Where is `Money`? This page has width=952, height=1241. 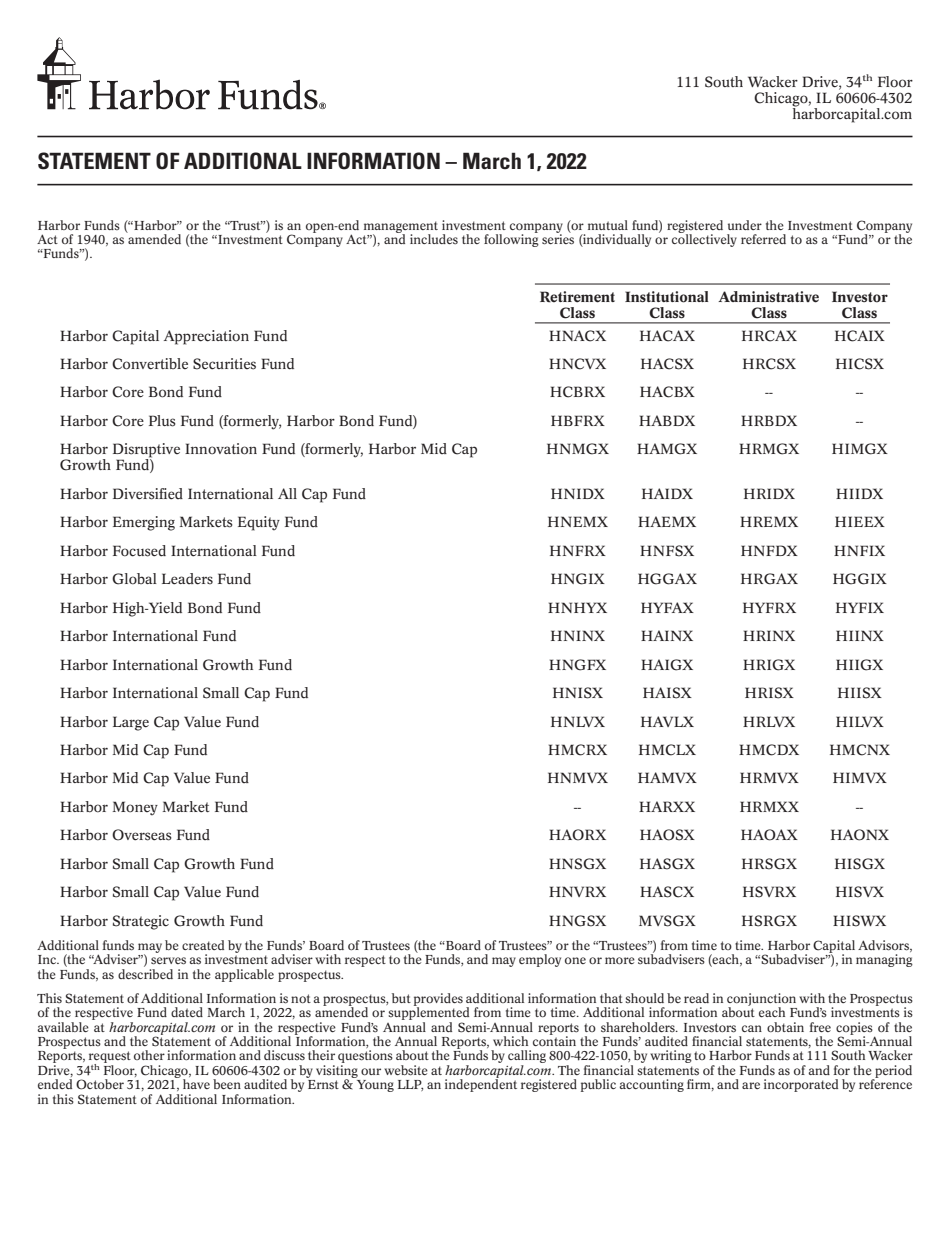
Money is located at coordinates (135, 808).
